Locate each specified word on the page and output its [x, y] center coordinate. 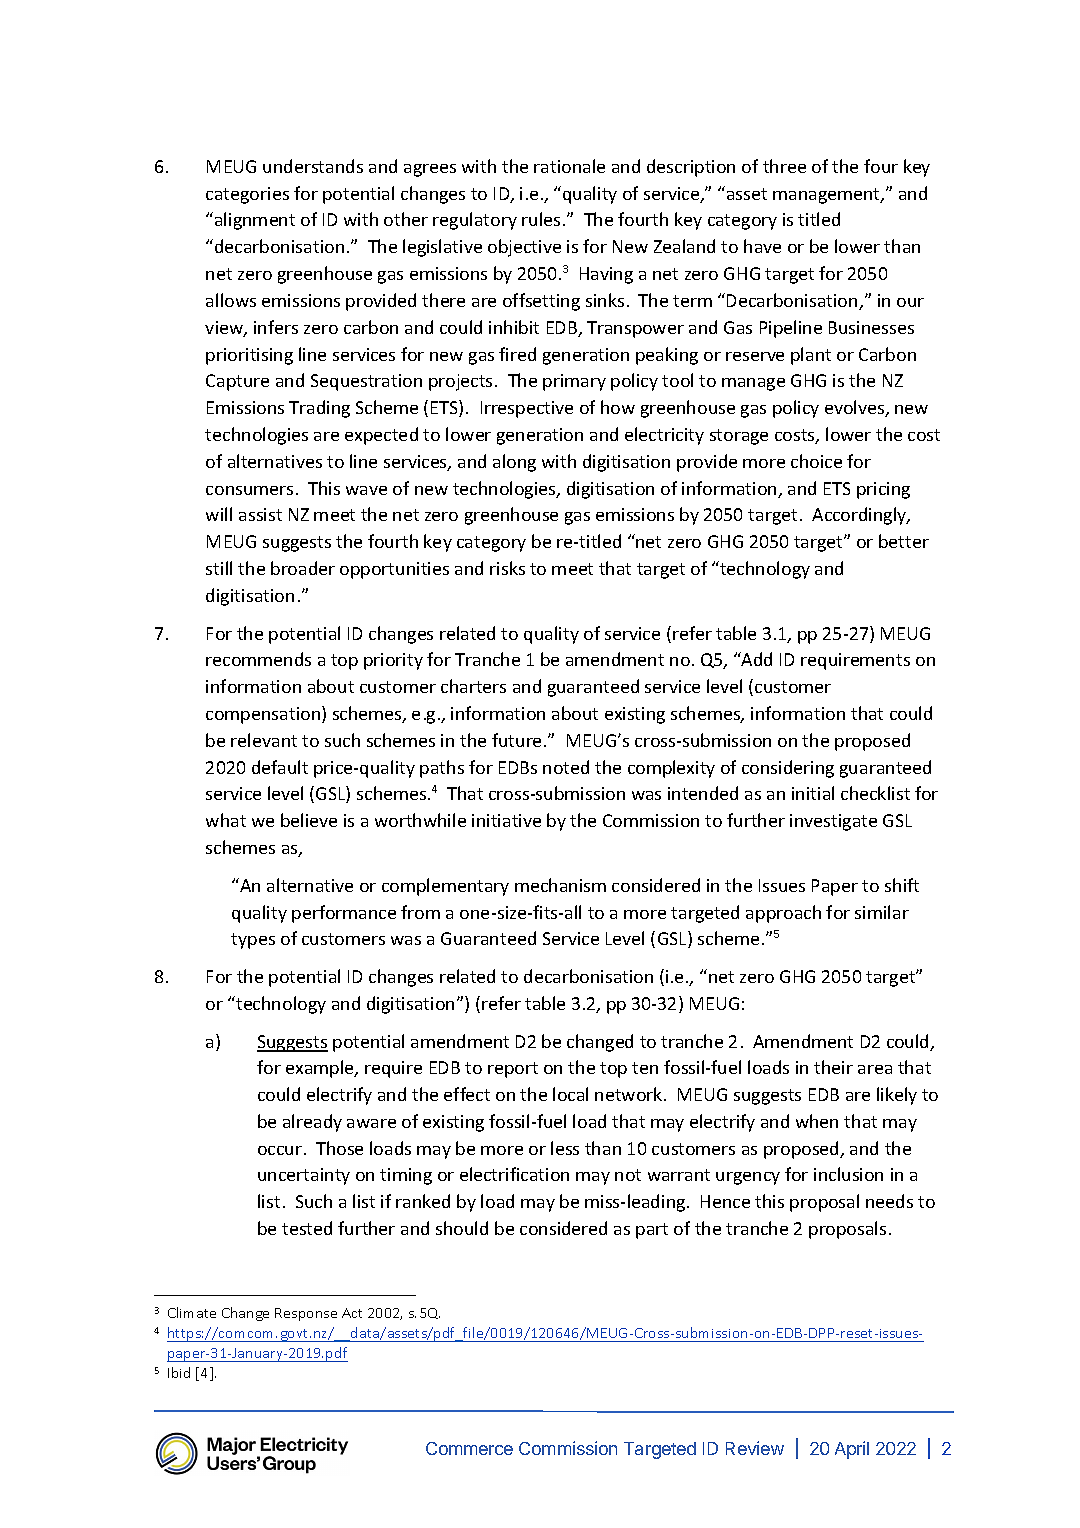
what [226, 820]
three [784, 166]
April [852, 1450]
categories [247, 195]
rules [541, 219]
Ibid [179, 1372]
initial [813, 793]
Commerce [469, 1448]
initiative [506, 820]
